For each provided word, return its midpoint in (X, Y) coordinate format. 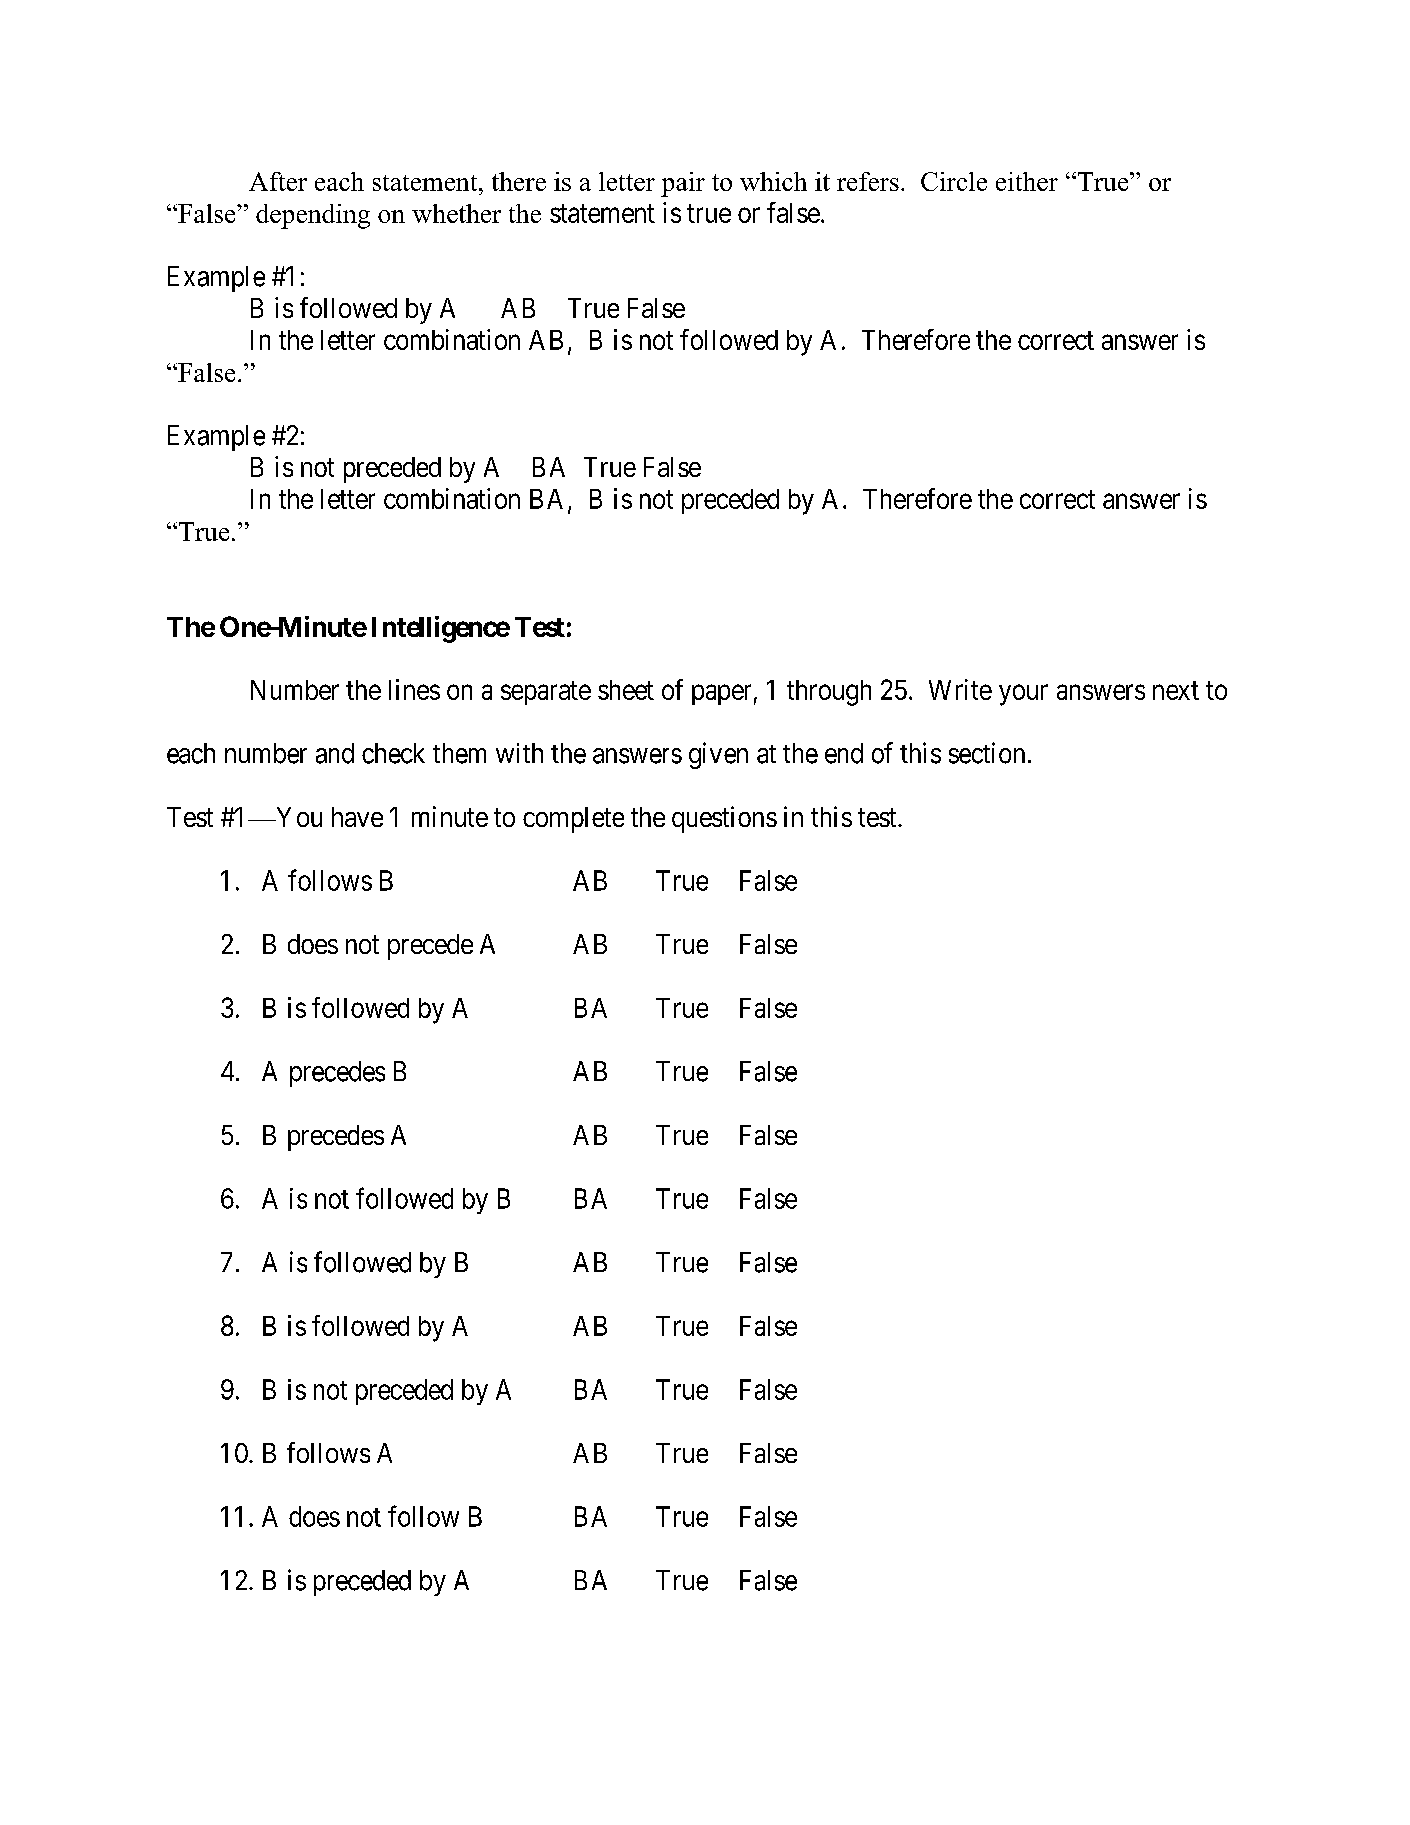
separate (546, 693)
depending (313, 216)
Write (960, 689)
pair (683, 184)
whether (456, 213)
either (1027, 181)
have (357, 817)
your (1023, 695)
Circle (954, 181)
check (393, 753)
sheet (626, 690)
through (829, 693)
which (773, 181)
